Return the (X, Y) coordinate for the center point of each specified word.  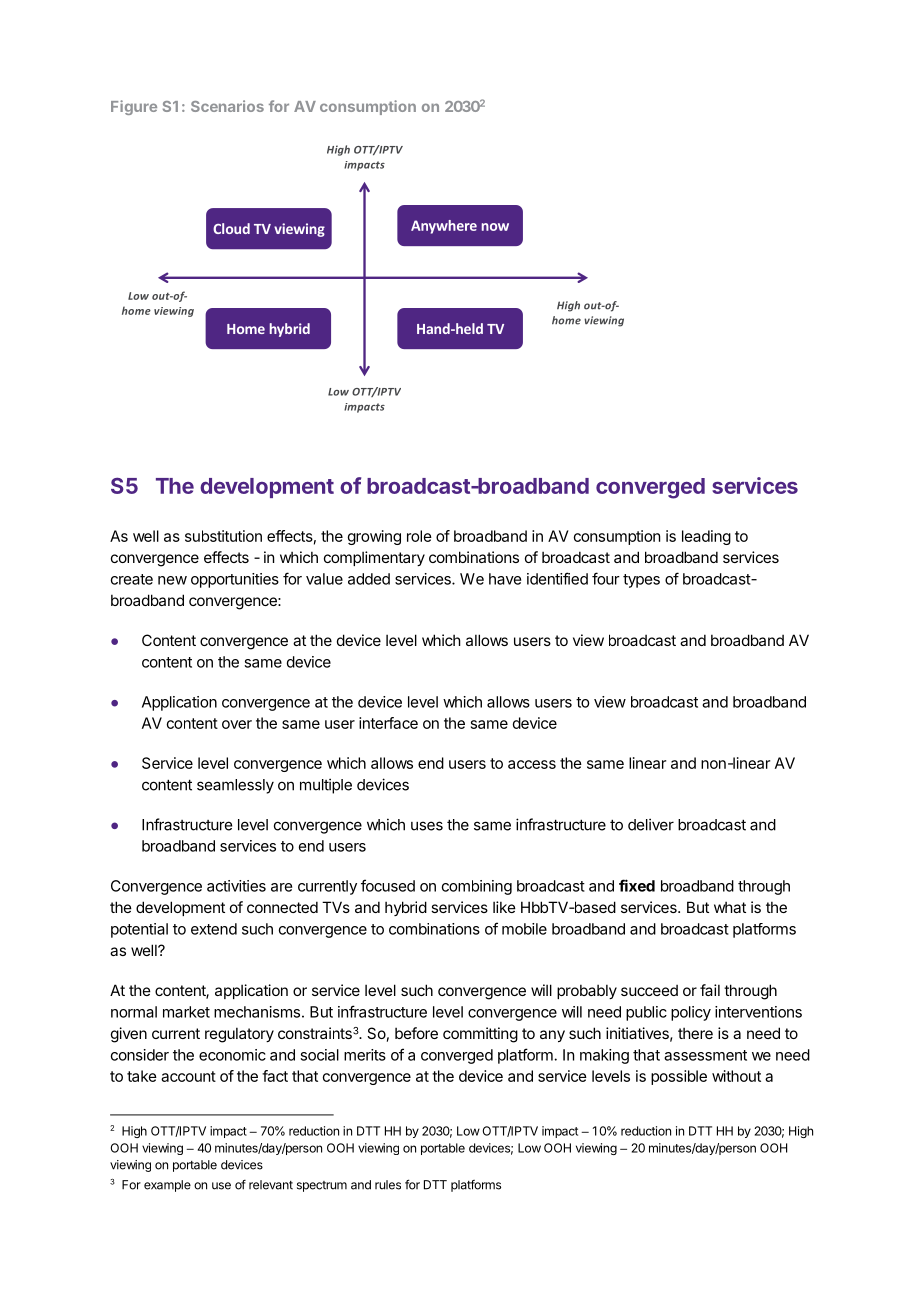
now (495, 227)
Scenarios (227, 106)
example (167, 1186)
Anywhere (444, 227)
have (505, 579)
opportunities (235, 580)
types (641, 581)
